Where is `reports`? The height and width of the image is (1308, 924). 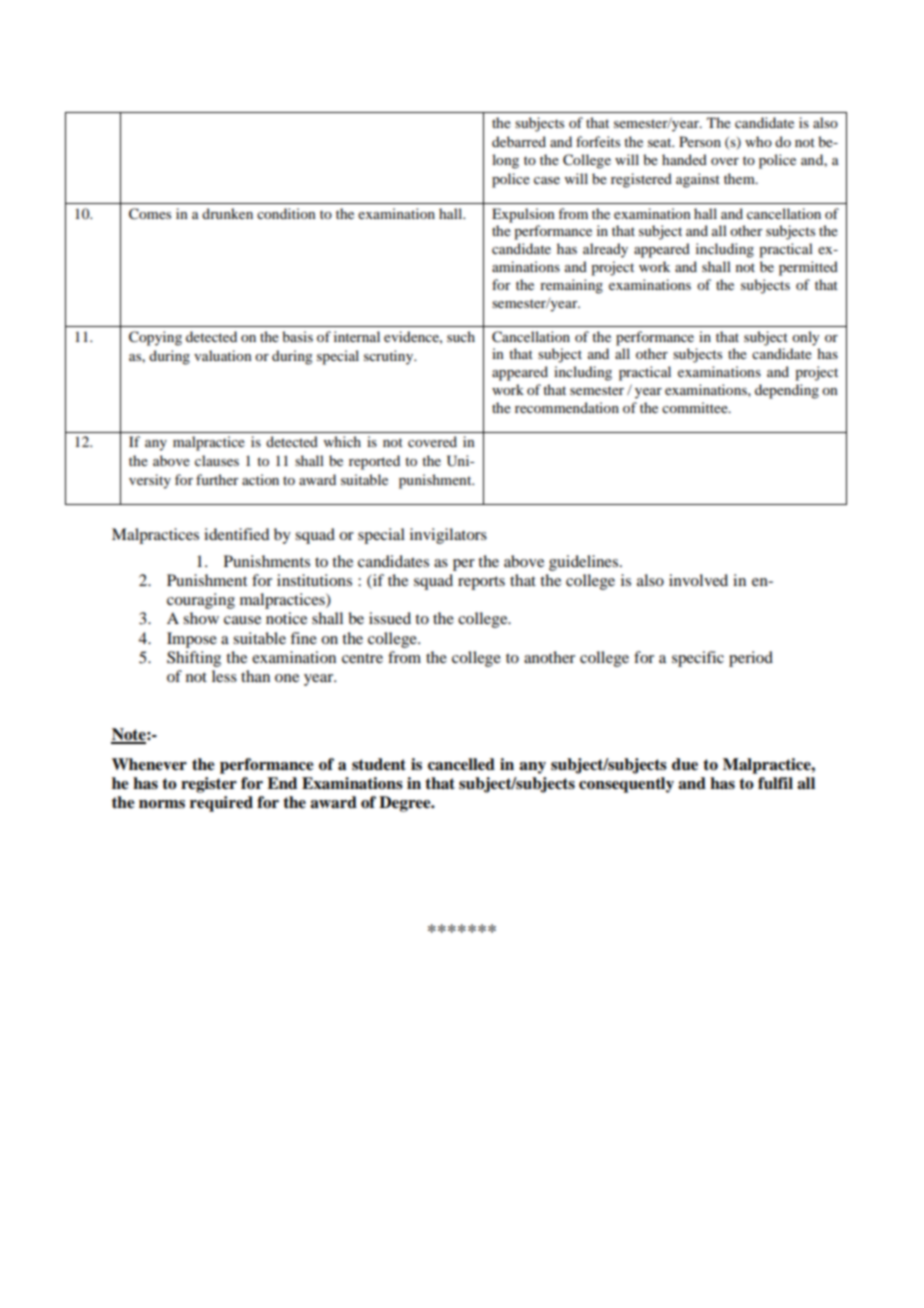 reports is located at coordinates (481, 583).
